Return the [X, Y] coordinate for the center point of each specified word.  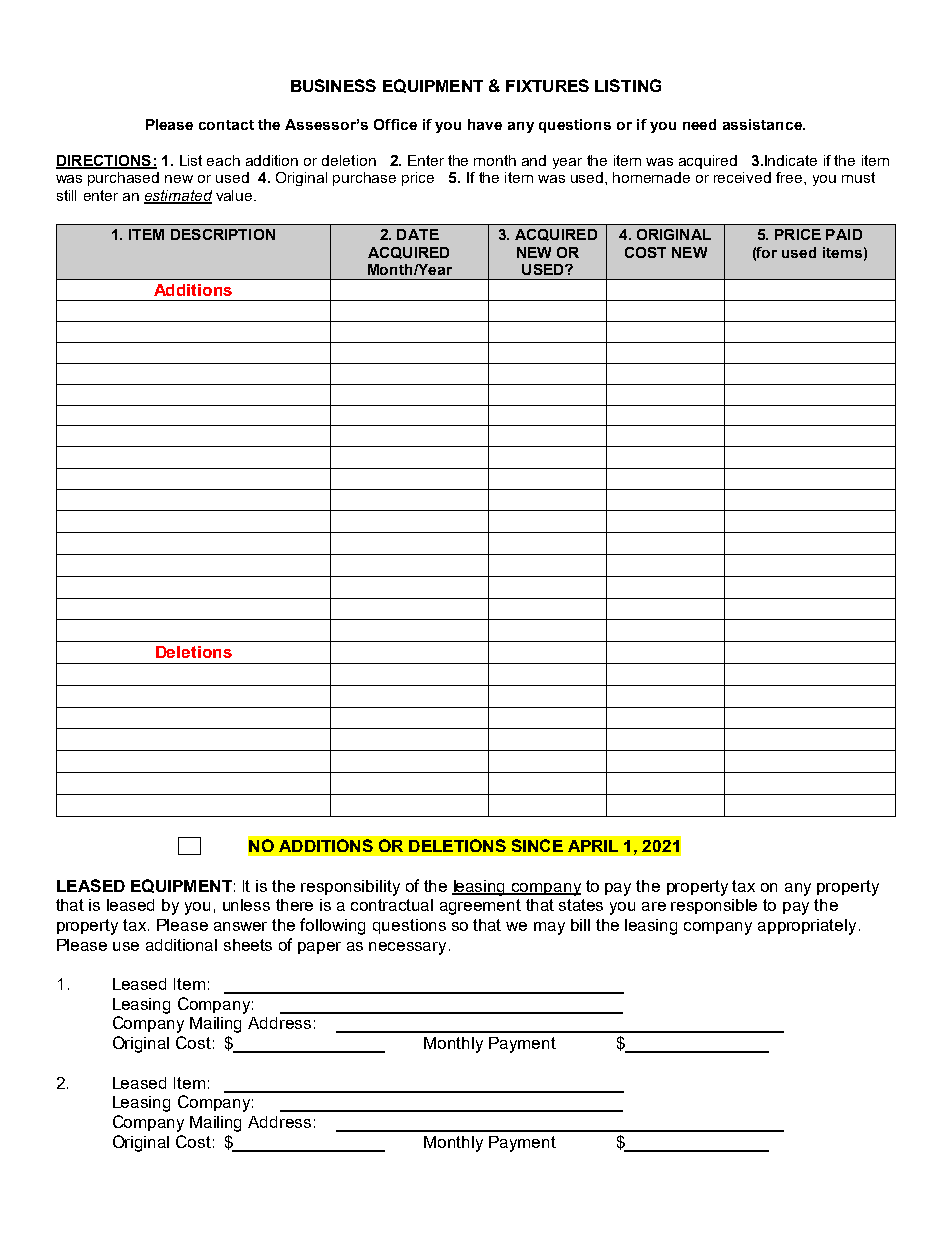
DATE [418, 234]
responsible [714, 906]
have [485, 124]
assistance [763, 124]
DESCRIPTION [223, 234]
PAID [844, 234]
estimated [178, 197]
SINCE [537, 845]
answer [240, 926]
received [742, 177]
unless [246, 905]
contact [226, 125]
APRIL [593, 846]
